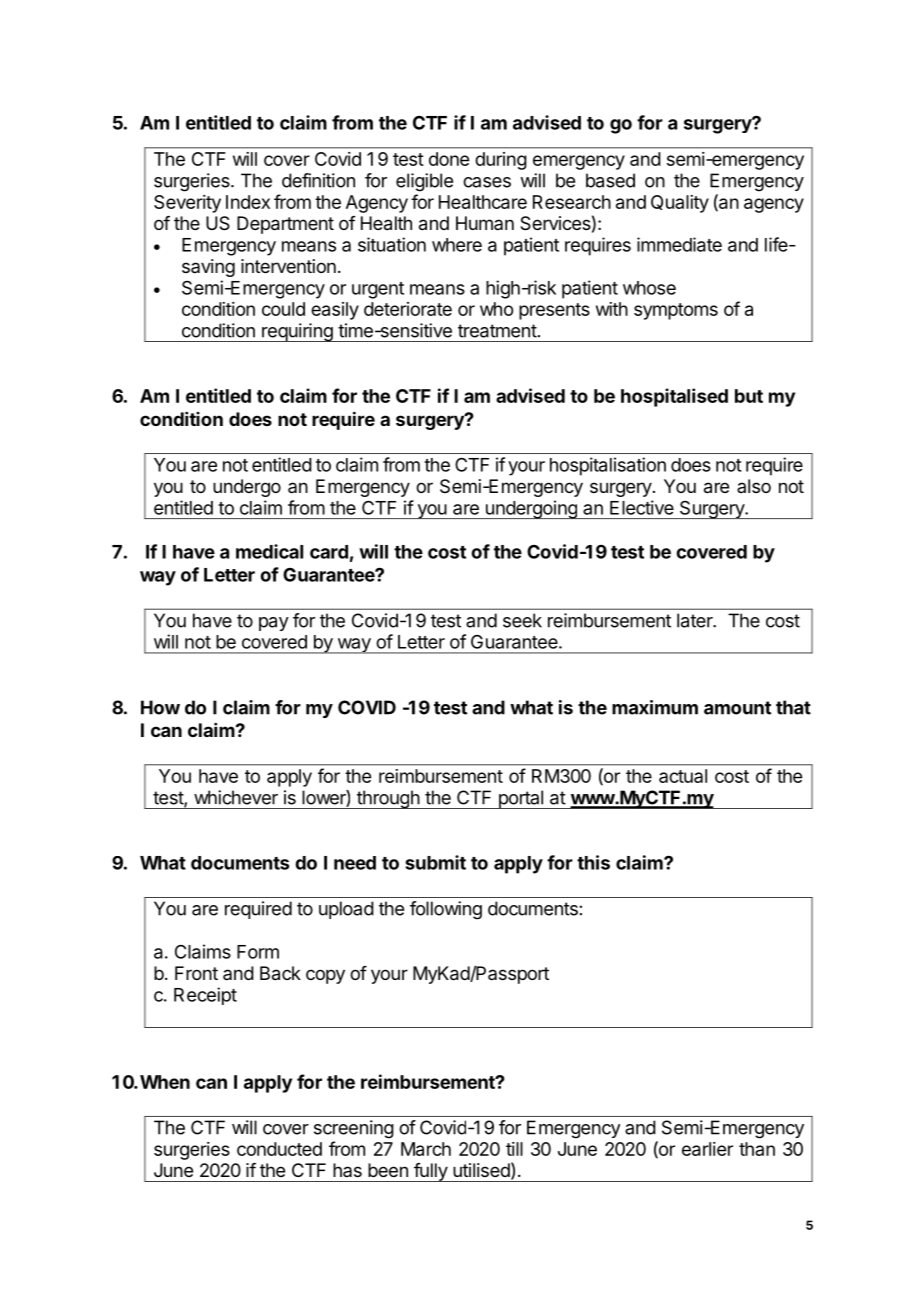 This screenshot has width=924, height=1308. I want to click on Quality, so click(680, 204).
